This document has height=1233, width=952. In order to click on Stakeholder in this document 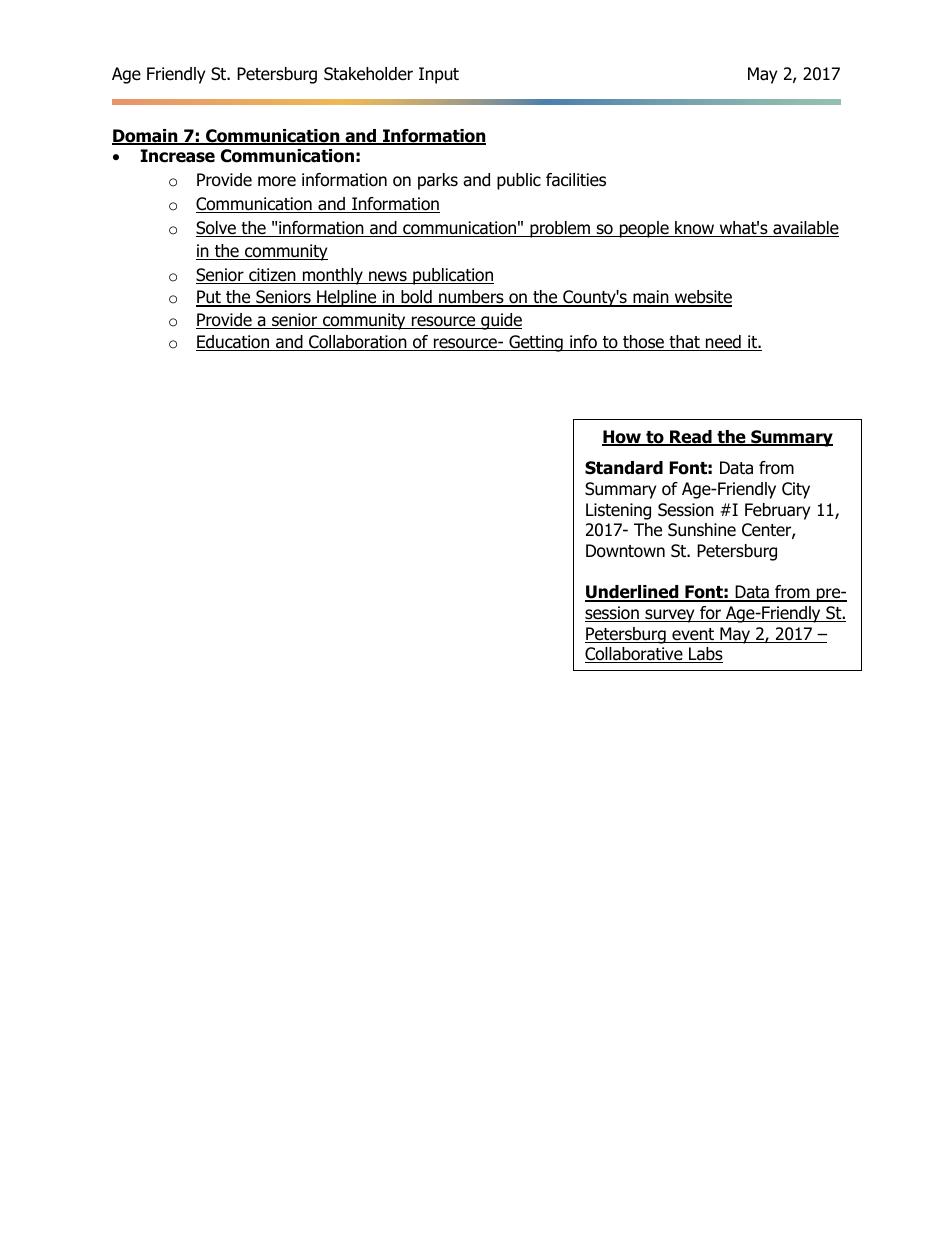, I will do `click(368, 74)`.
